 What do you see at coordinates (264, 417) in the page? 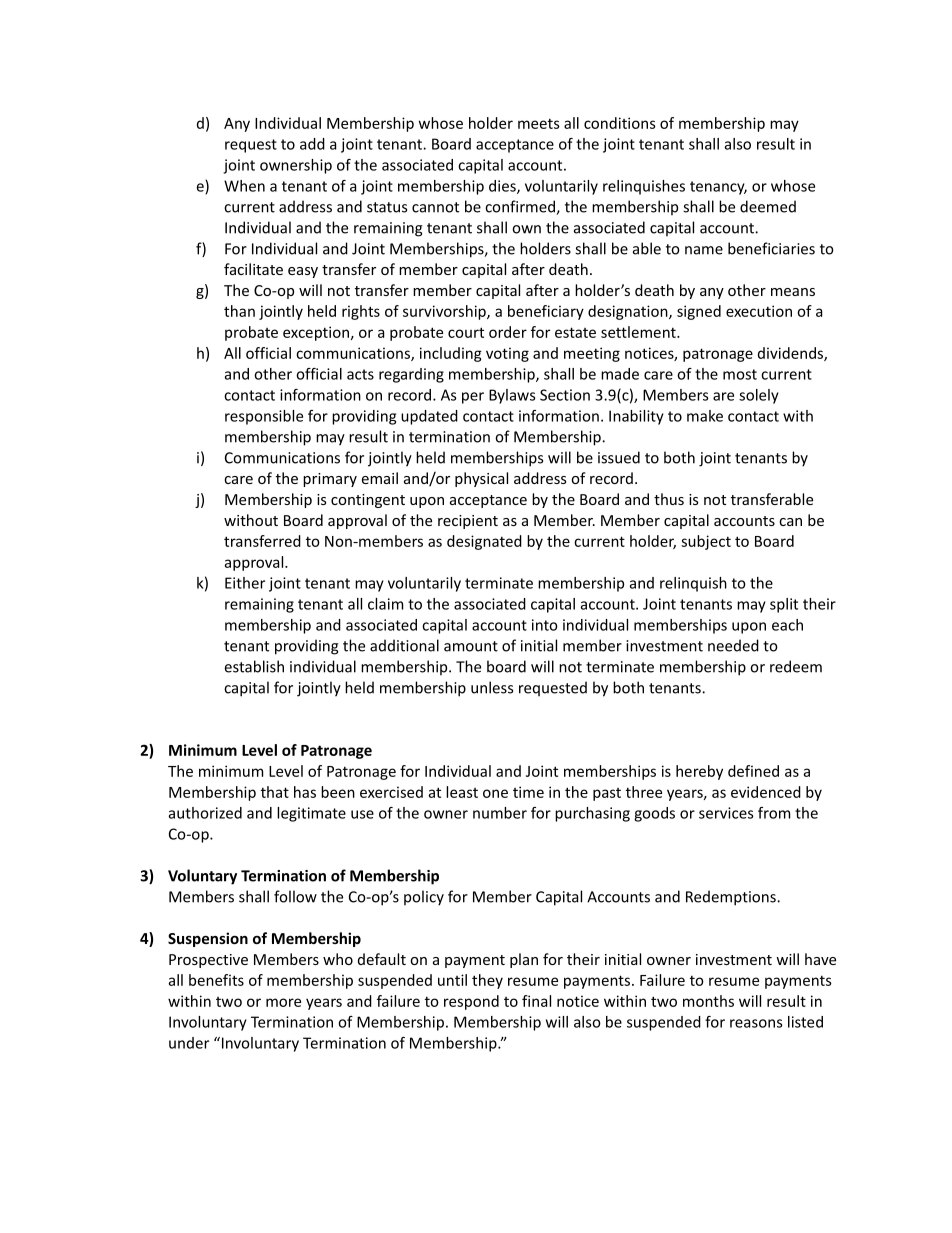
I see `responsible` at bounding box center [264, 417].
